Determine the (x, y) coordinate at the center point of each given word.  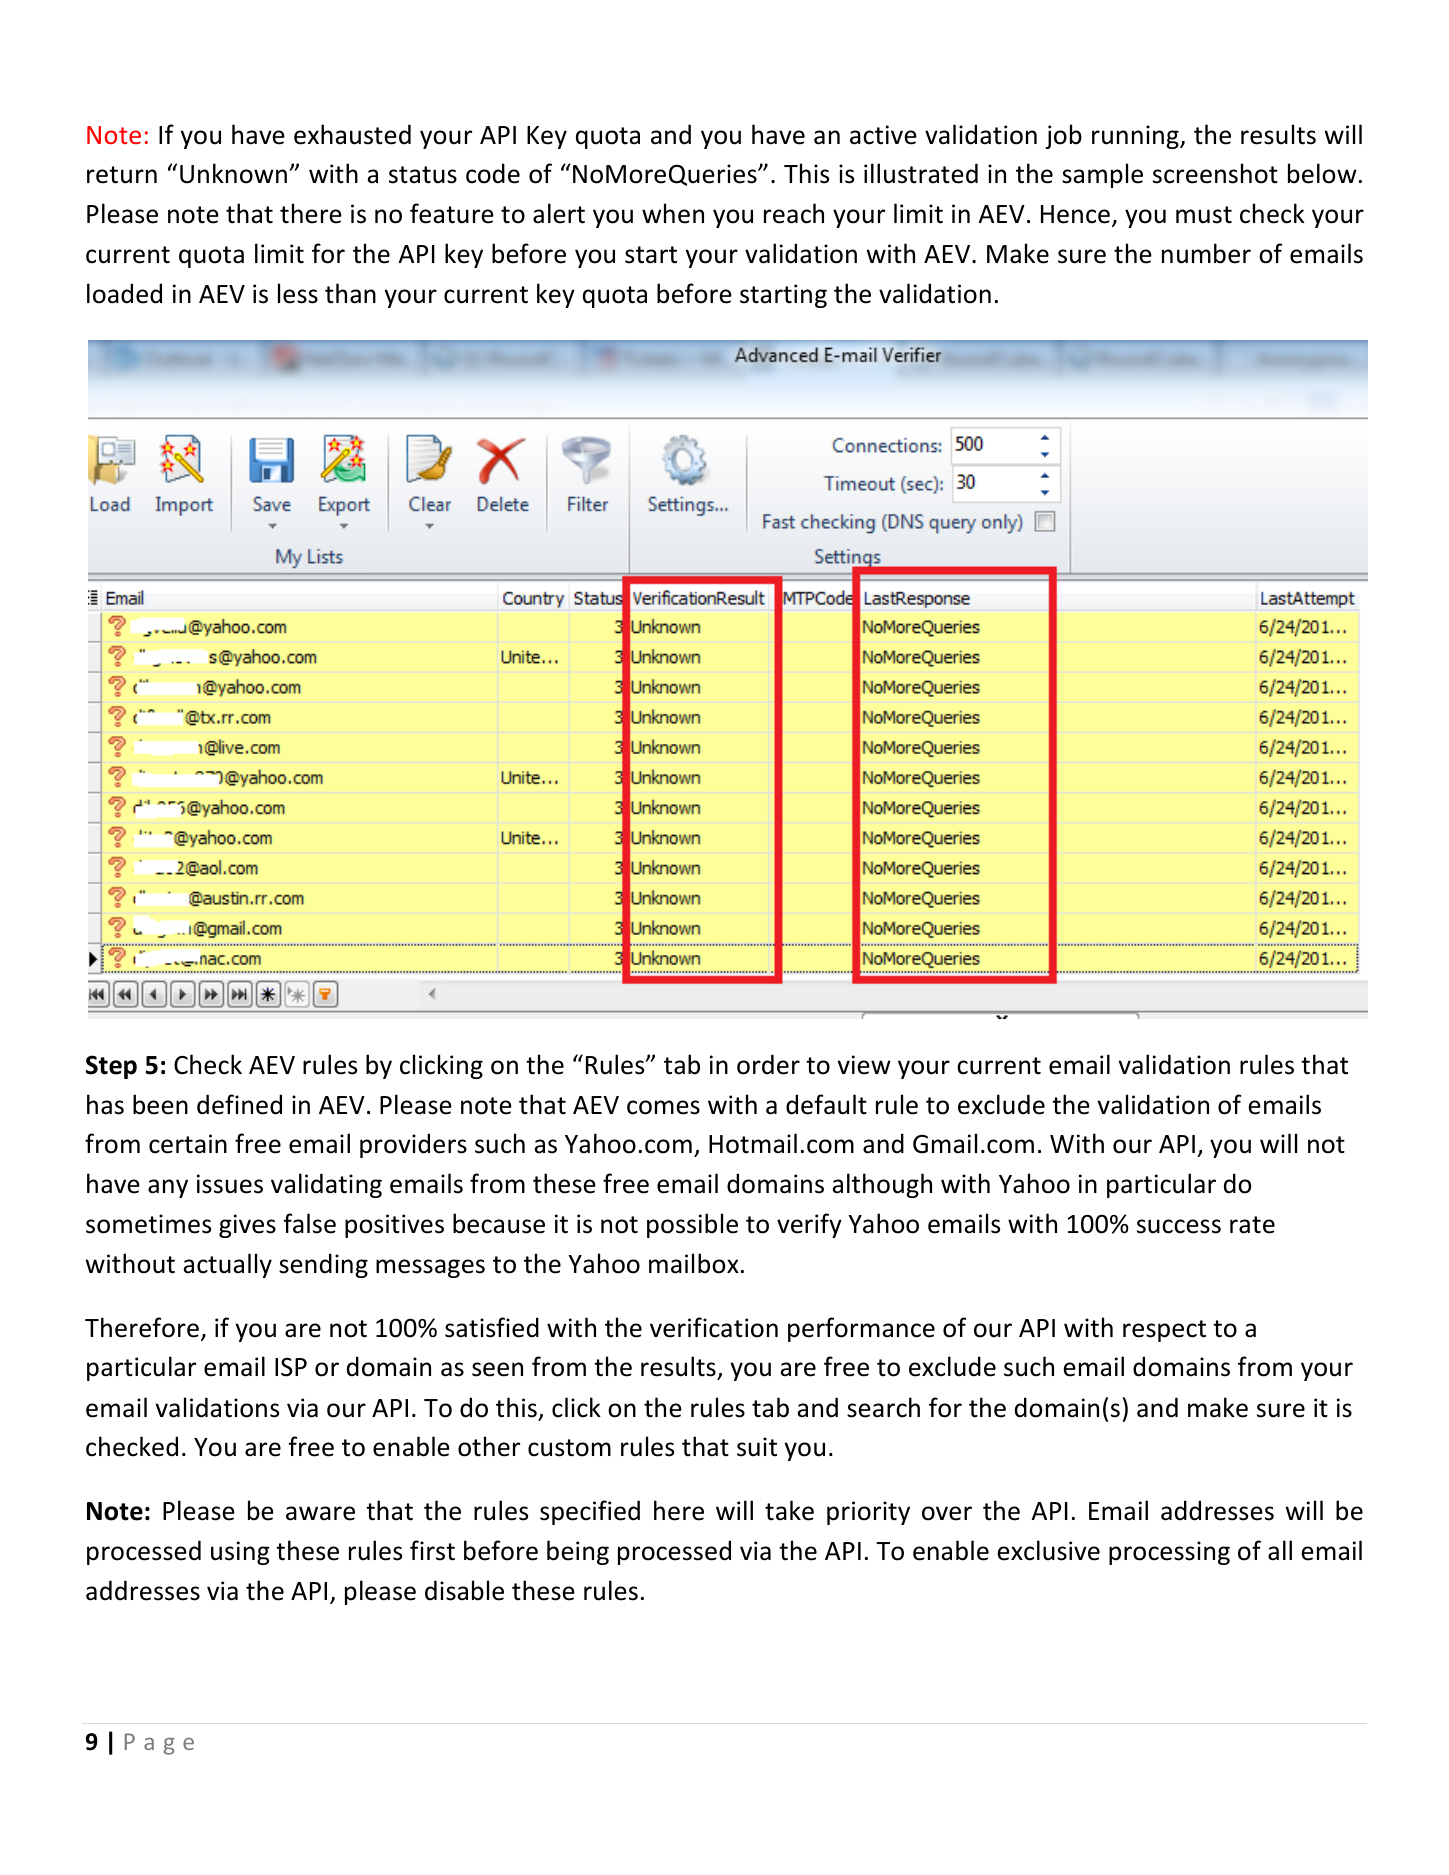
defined (239, 1104)
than (350, 293)
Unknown (233, 173)
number (1206, 253)
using (240, 1553)
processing (1169, 1553)
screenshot (1215, 173)
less (298, 293)
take (789, 1510)
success (1179, 1226)
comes (663, 1107)
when (673, 213)
